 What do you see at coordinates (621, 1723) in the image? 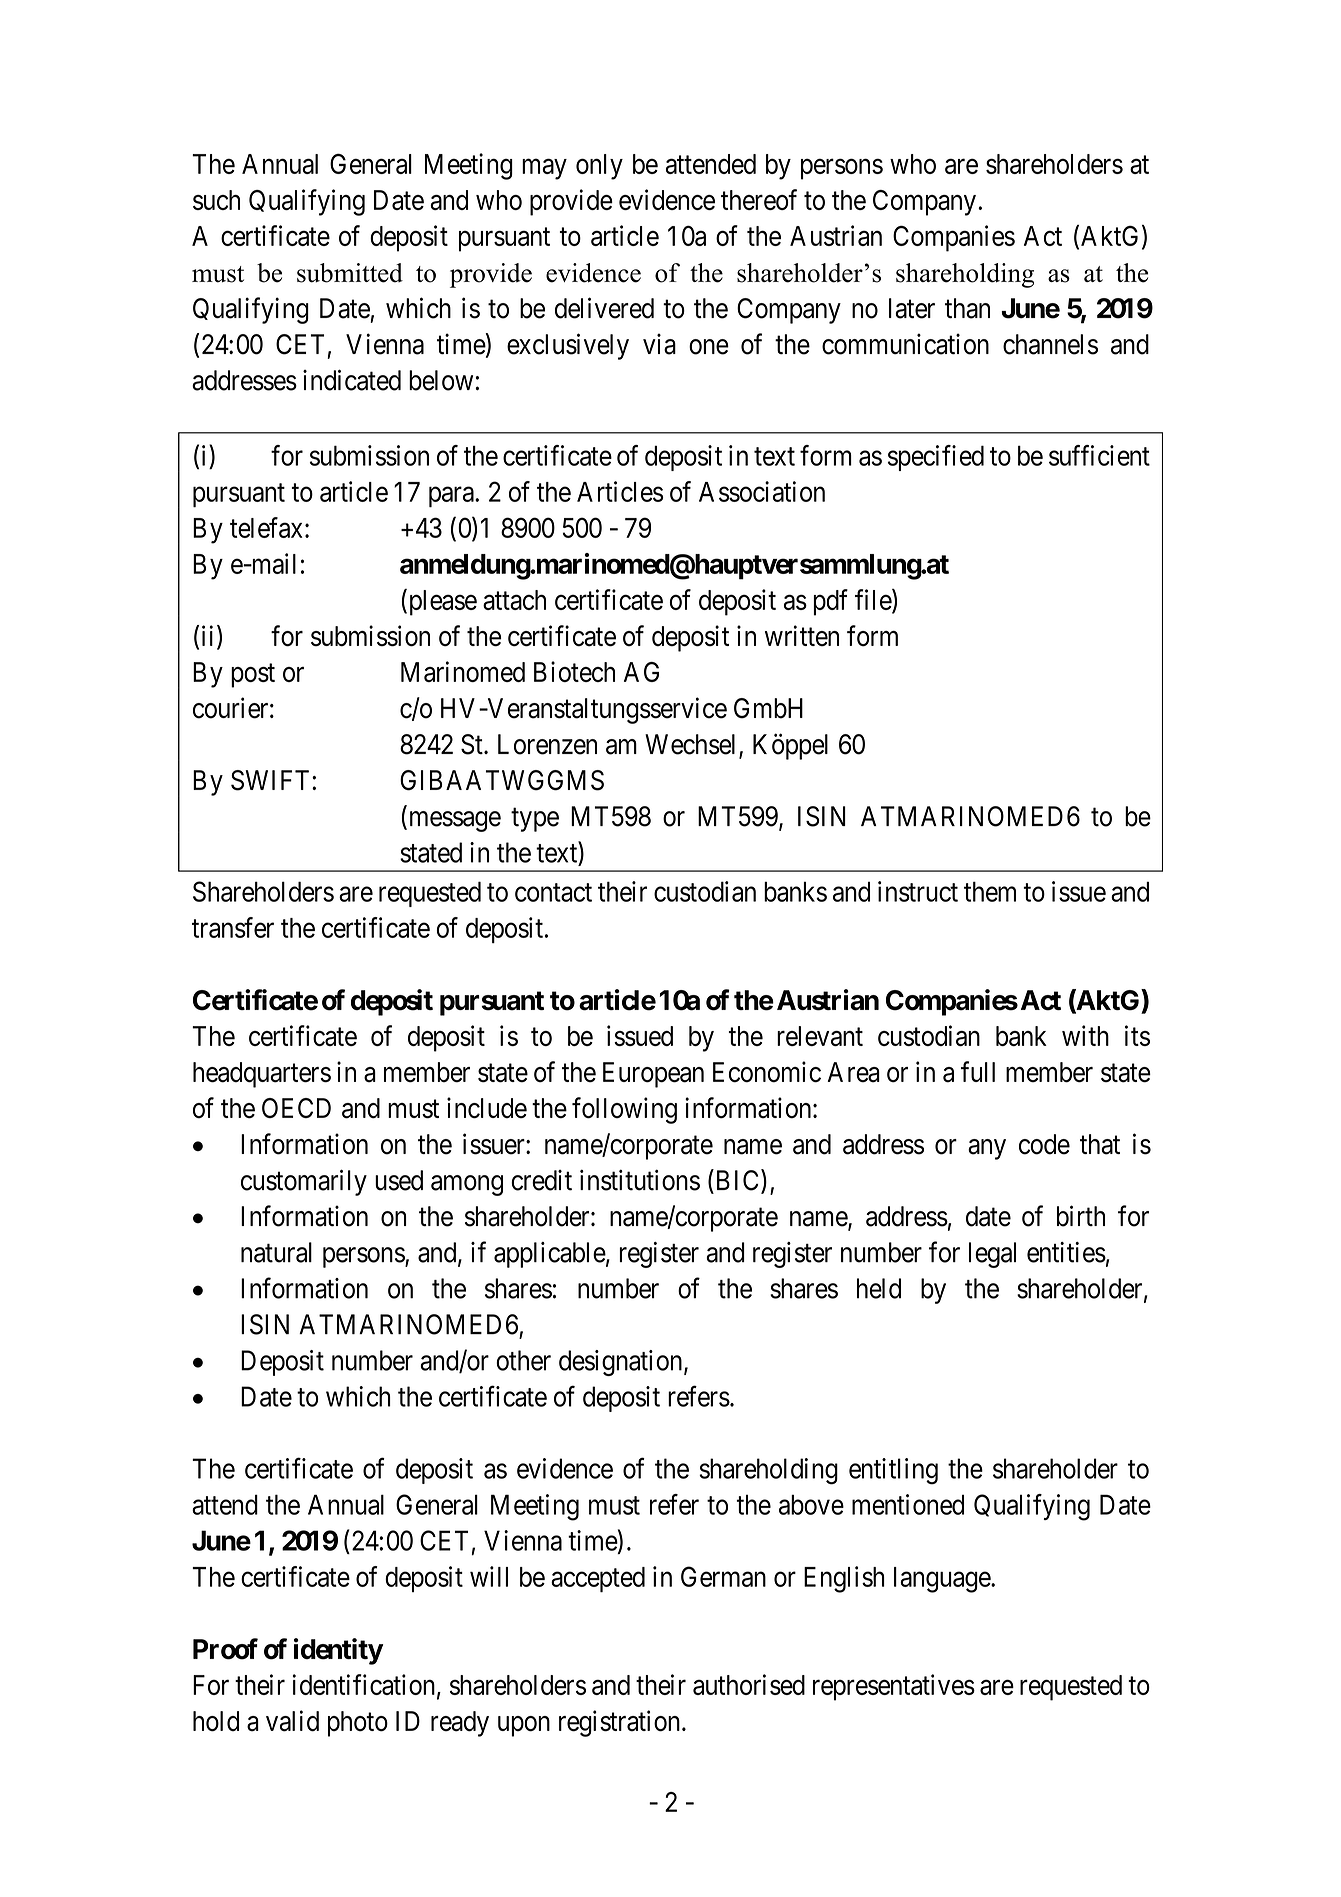
I see `registration` at bounding box center [621, 1723].
